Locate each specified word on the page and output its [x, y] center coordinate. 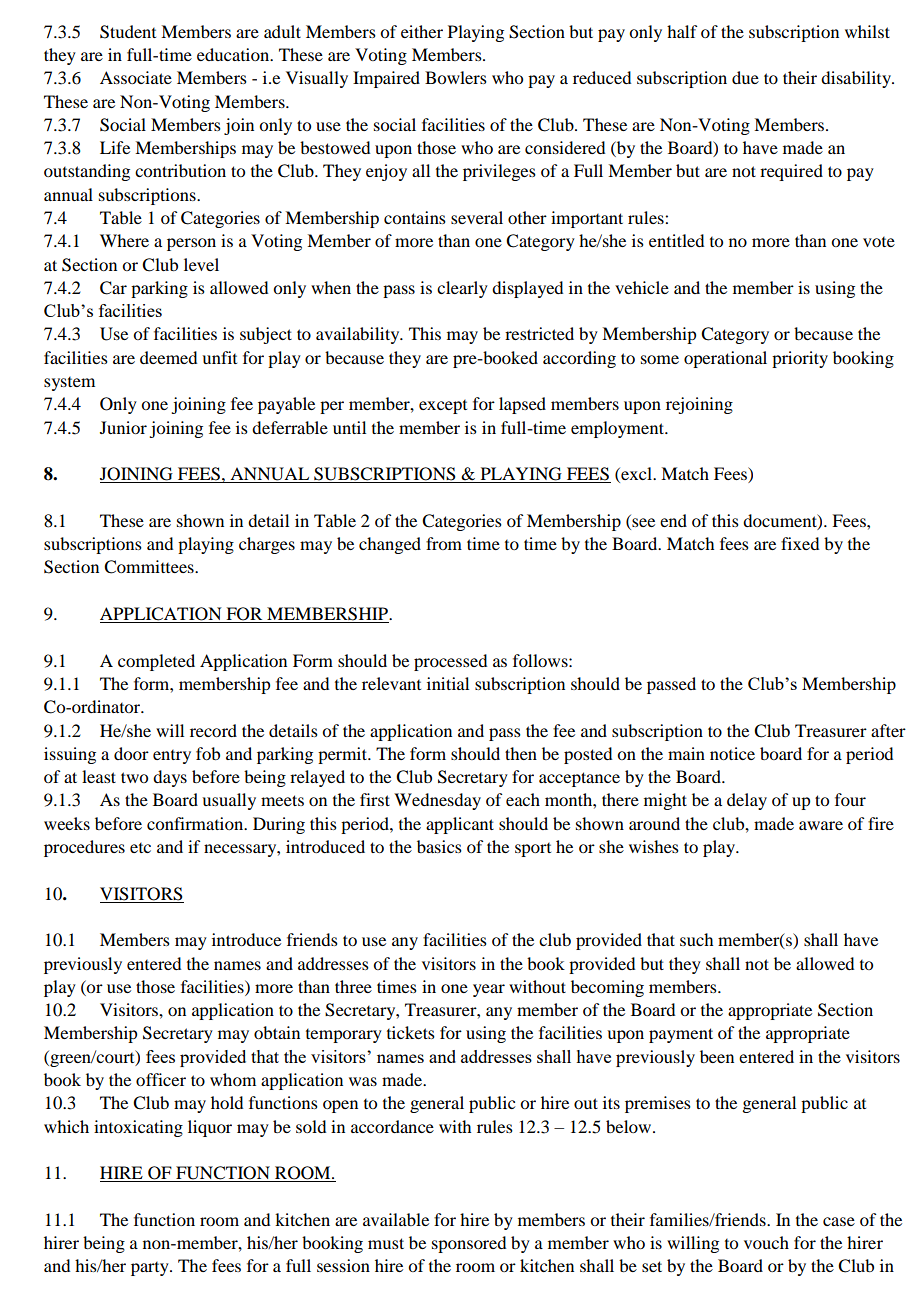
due [745, 77]
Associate [136, 77]
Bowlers [456, 77]
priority [800, 359]
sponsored [469, 1244]
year [489, 990]
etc [140, 848]
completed [156, 662]
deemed [168, 357]
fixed [800, 543]
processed [450, 662]
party [151, 1269]
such [696, 939]
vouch [766, 1242]
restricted [539, 333]
